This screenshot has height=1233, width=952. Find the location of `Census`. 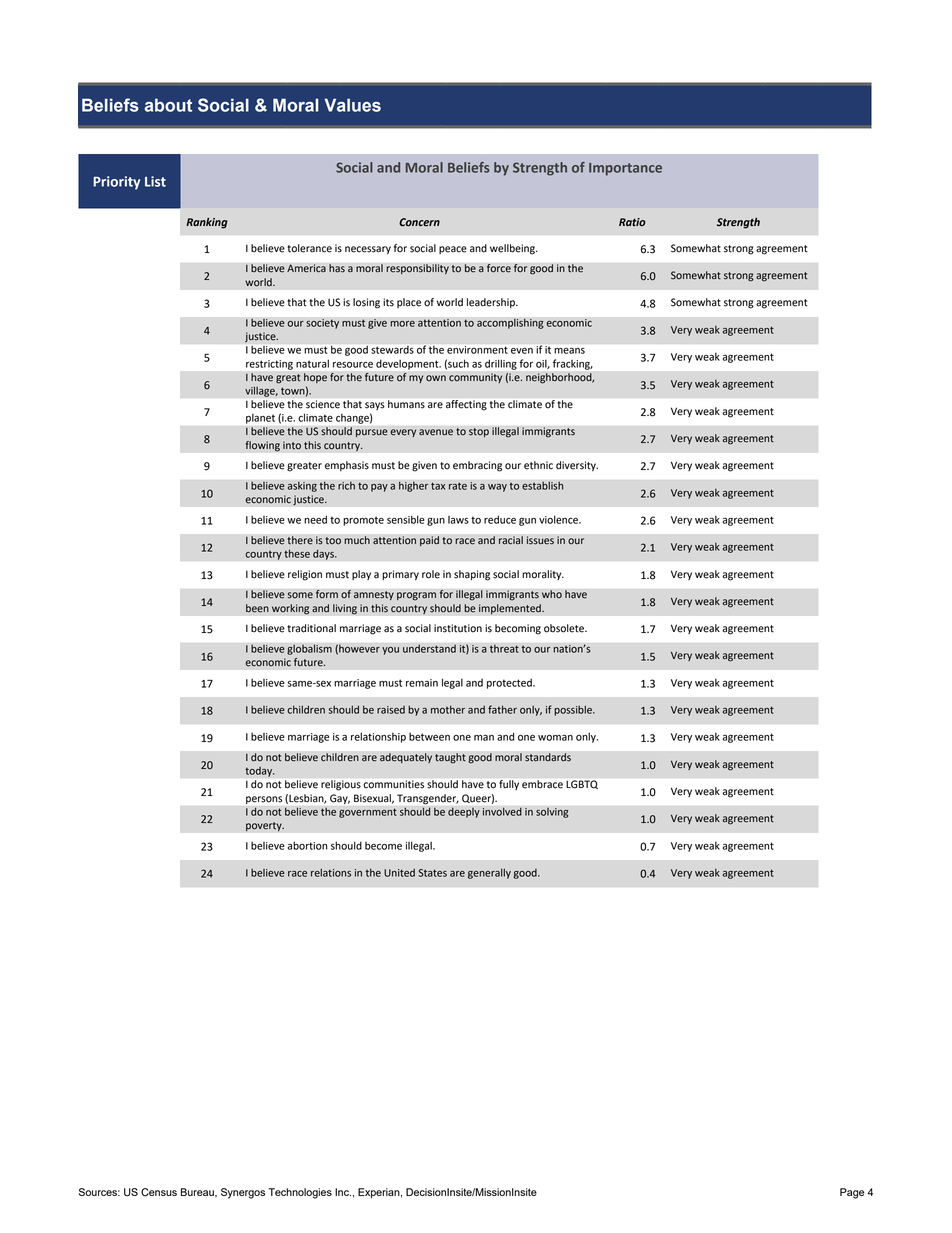

Census is located at coordinates (159, 1192).
